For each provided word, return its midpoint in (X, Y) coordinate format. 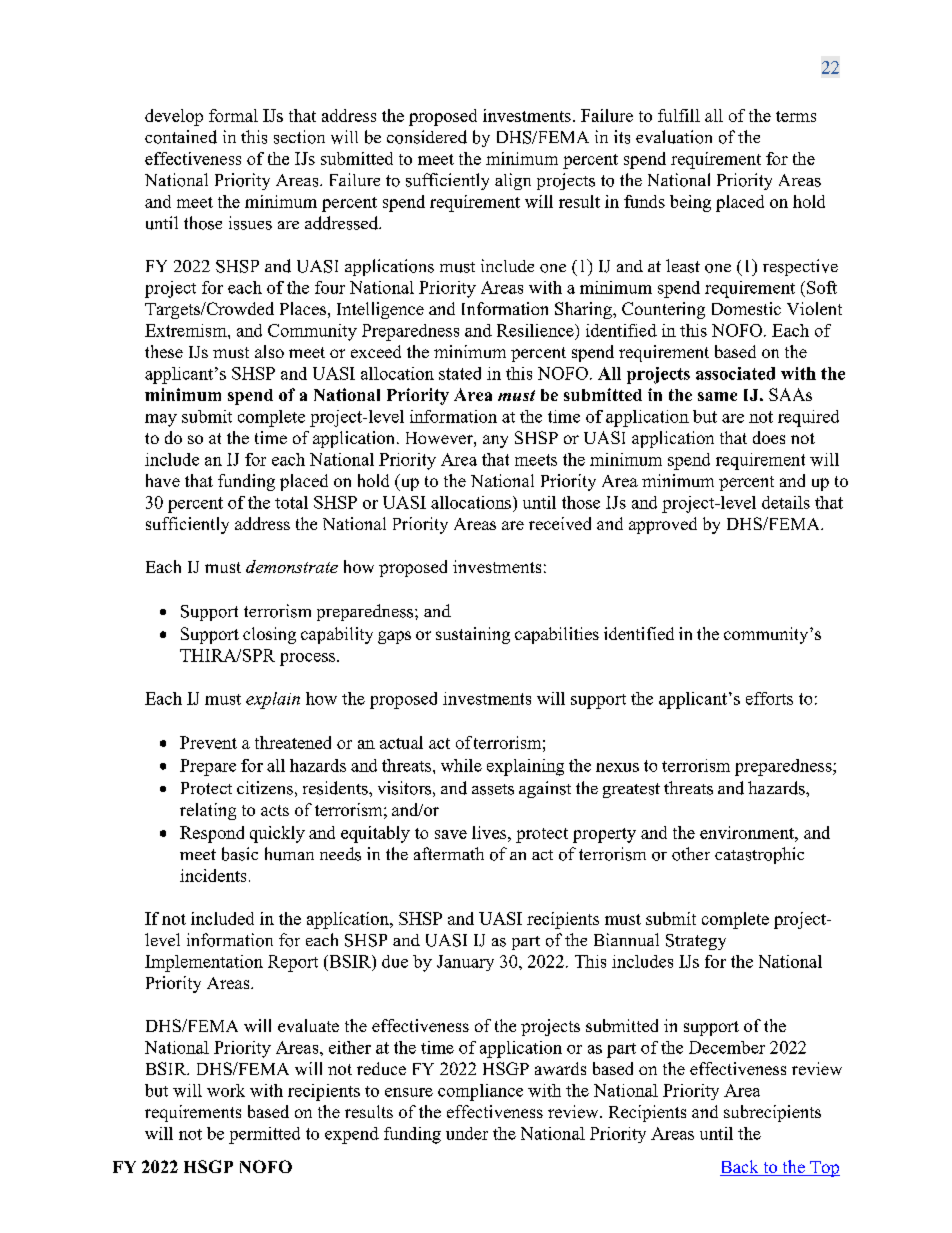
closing (269, 635)
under (467, 1133)
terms (796, 116)
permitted (264, 1135)
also (269, 351)
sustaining (473, 635)
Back (740, 1168)
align (513, 181)
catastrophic (759, 855)
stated (460, 373)
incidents (213, 875)
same (717, 396)
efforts (769, 698)
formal (233, 115)
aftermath (449, 853)
